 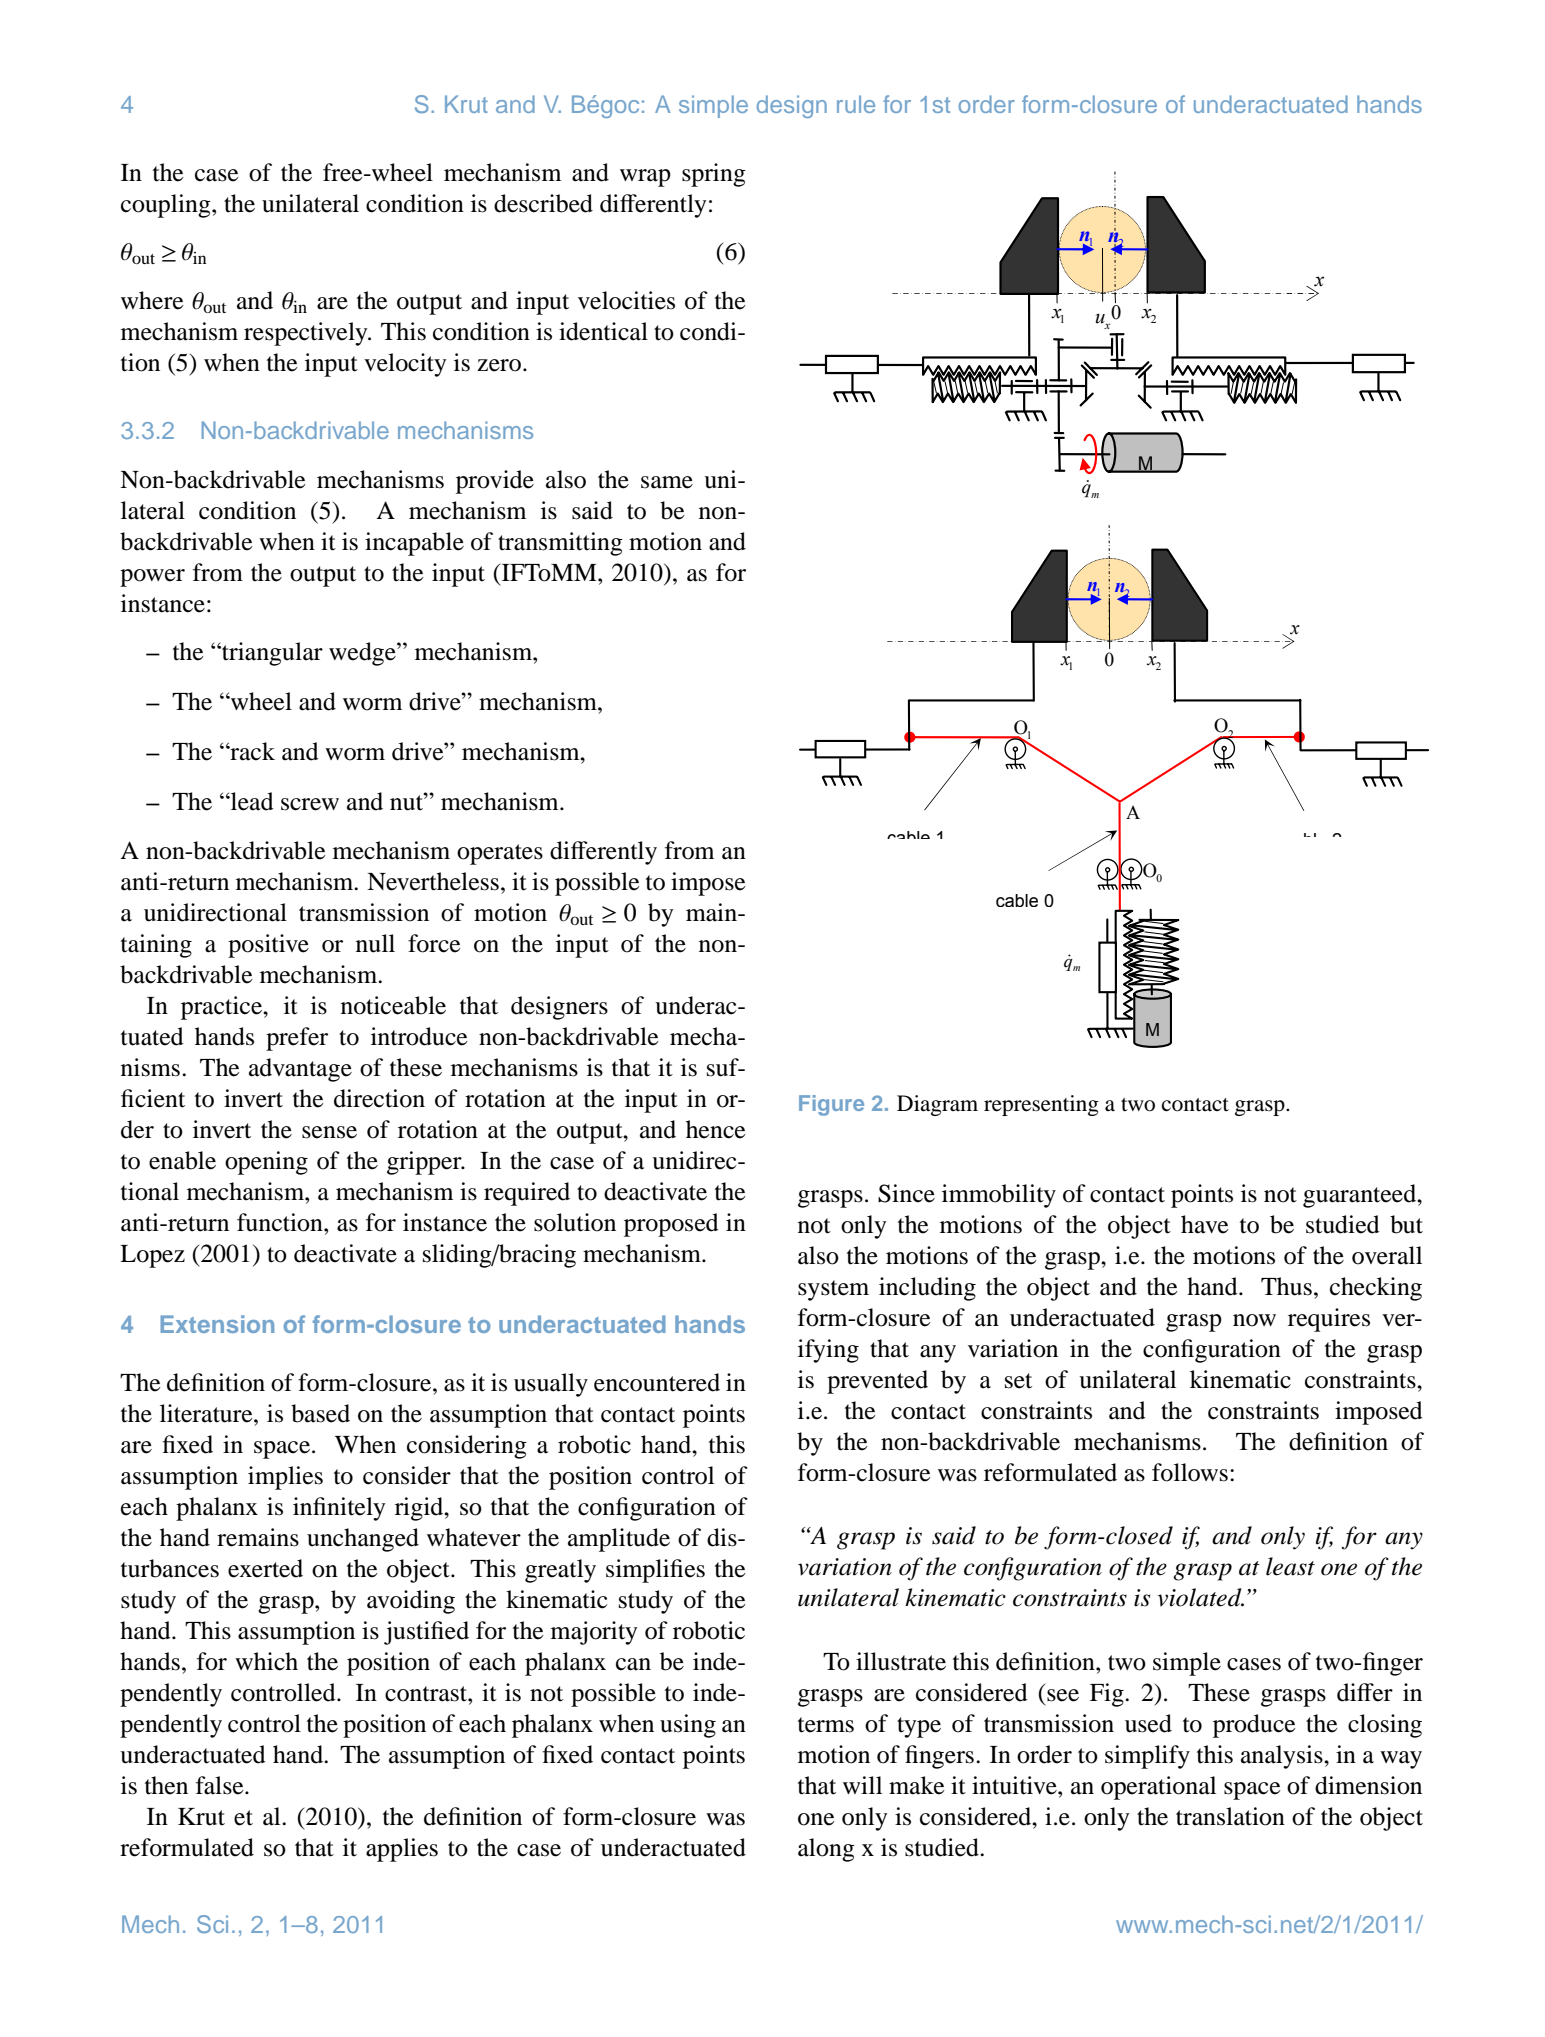 I want to click on spring, so click(x=714, y=175).
